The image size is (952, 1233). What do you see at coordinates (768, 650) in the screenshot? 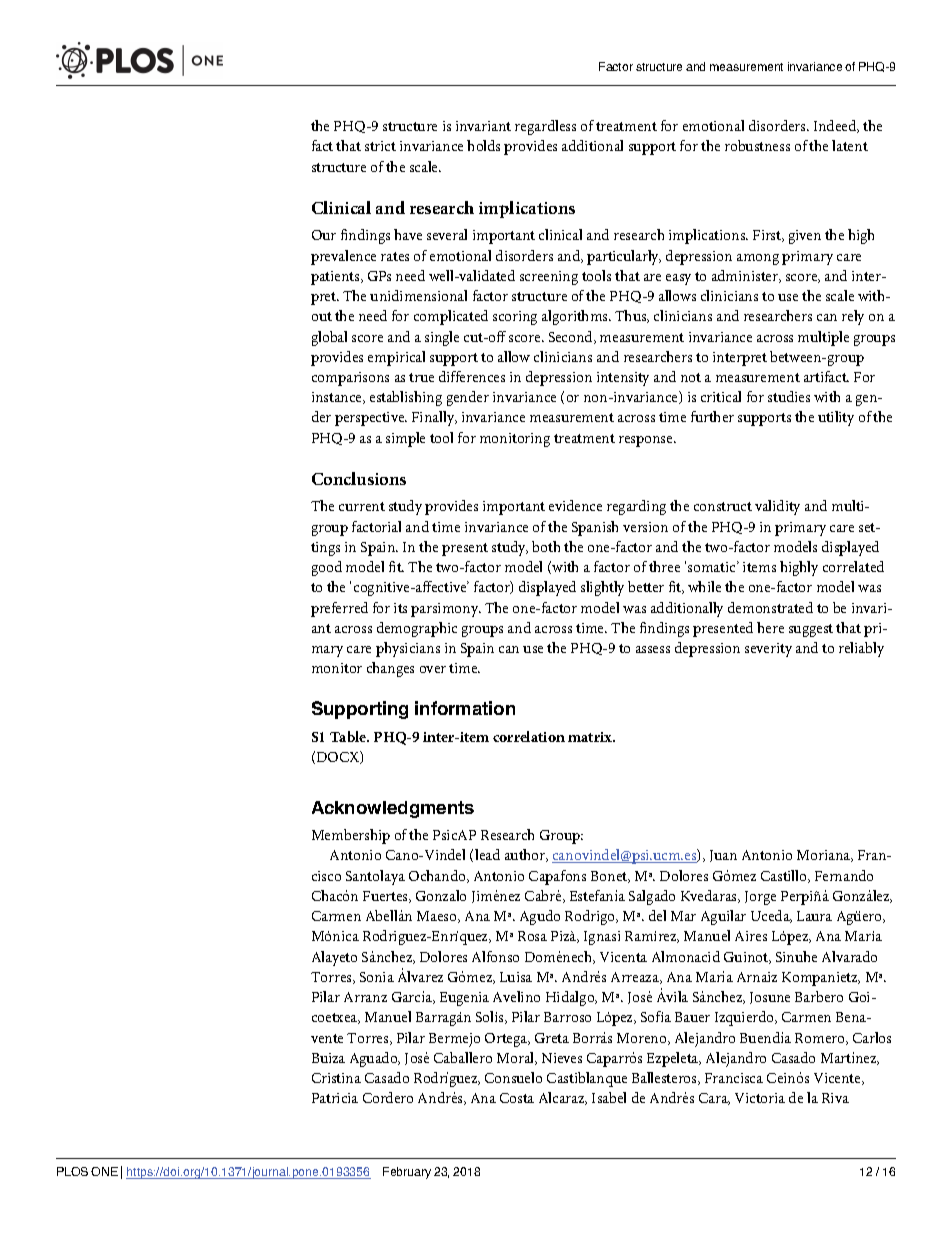
I see `severity` at bounding box center [768, 650].
